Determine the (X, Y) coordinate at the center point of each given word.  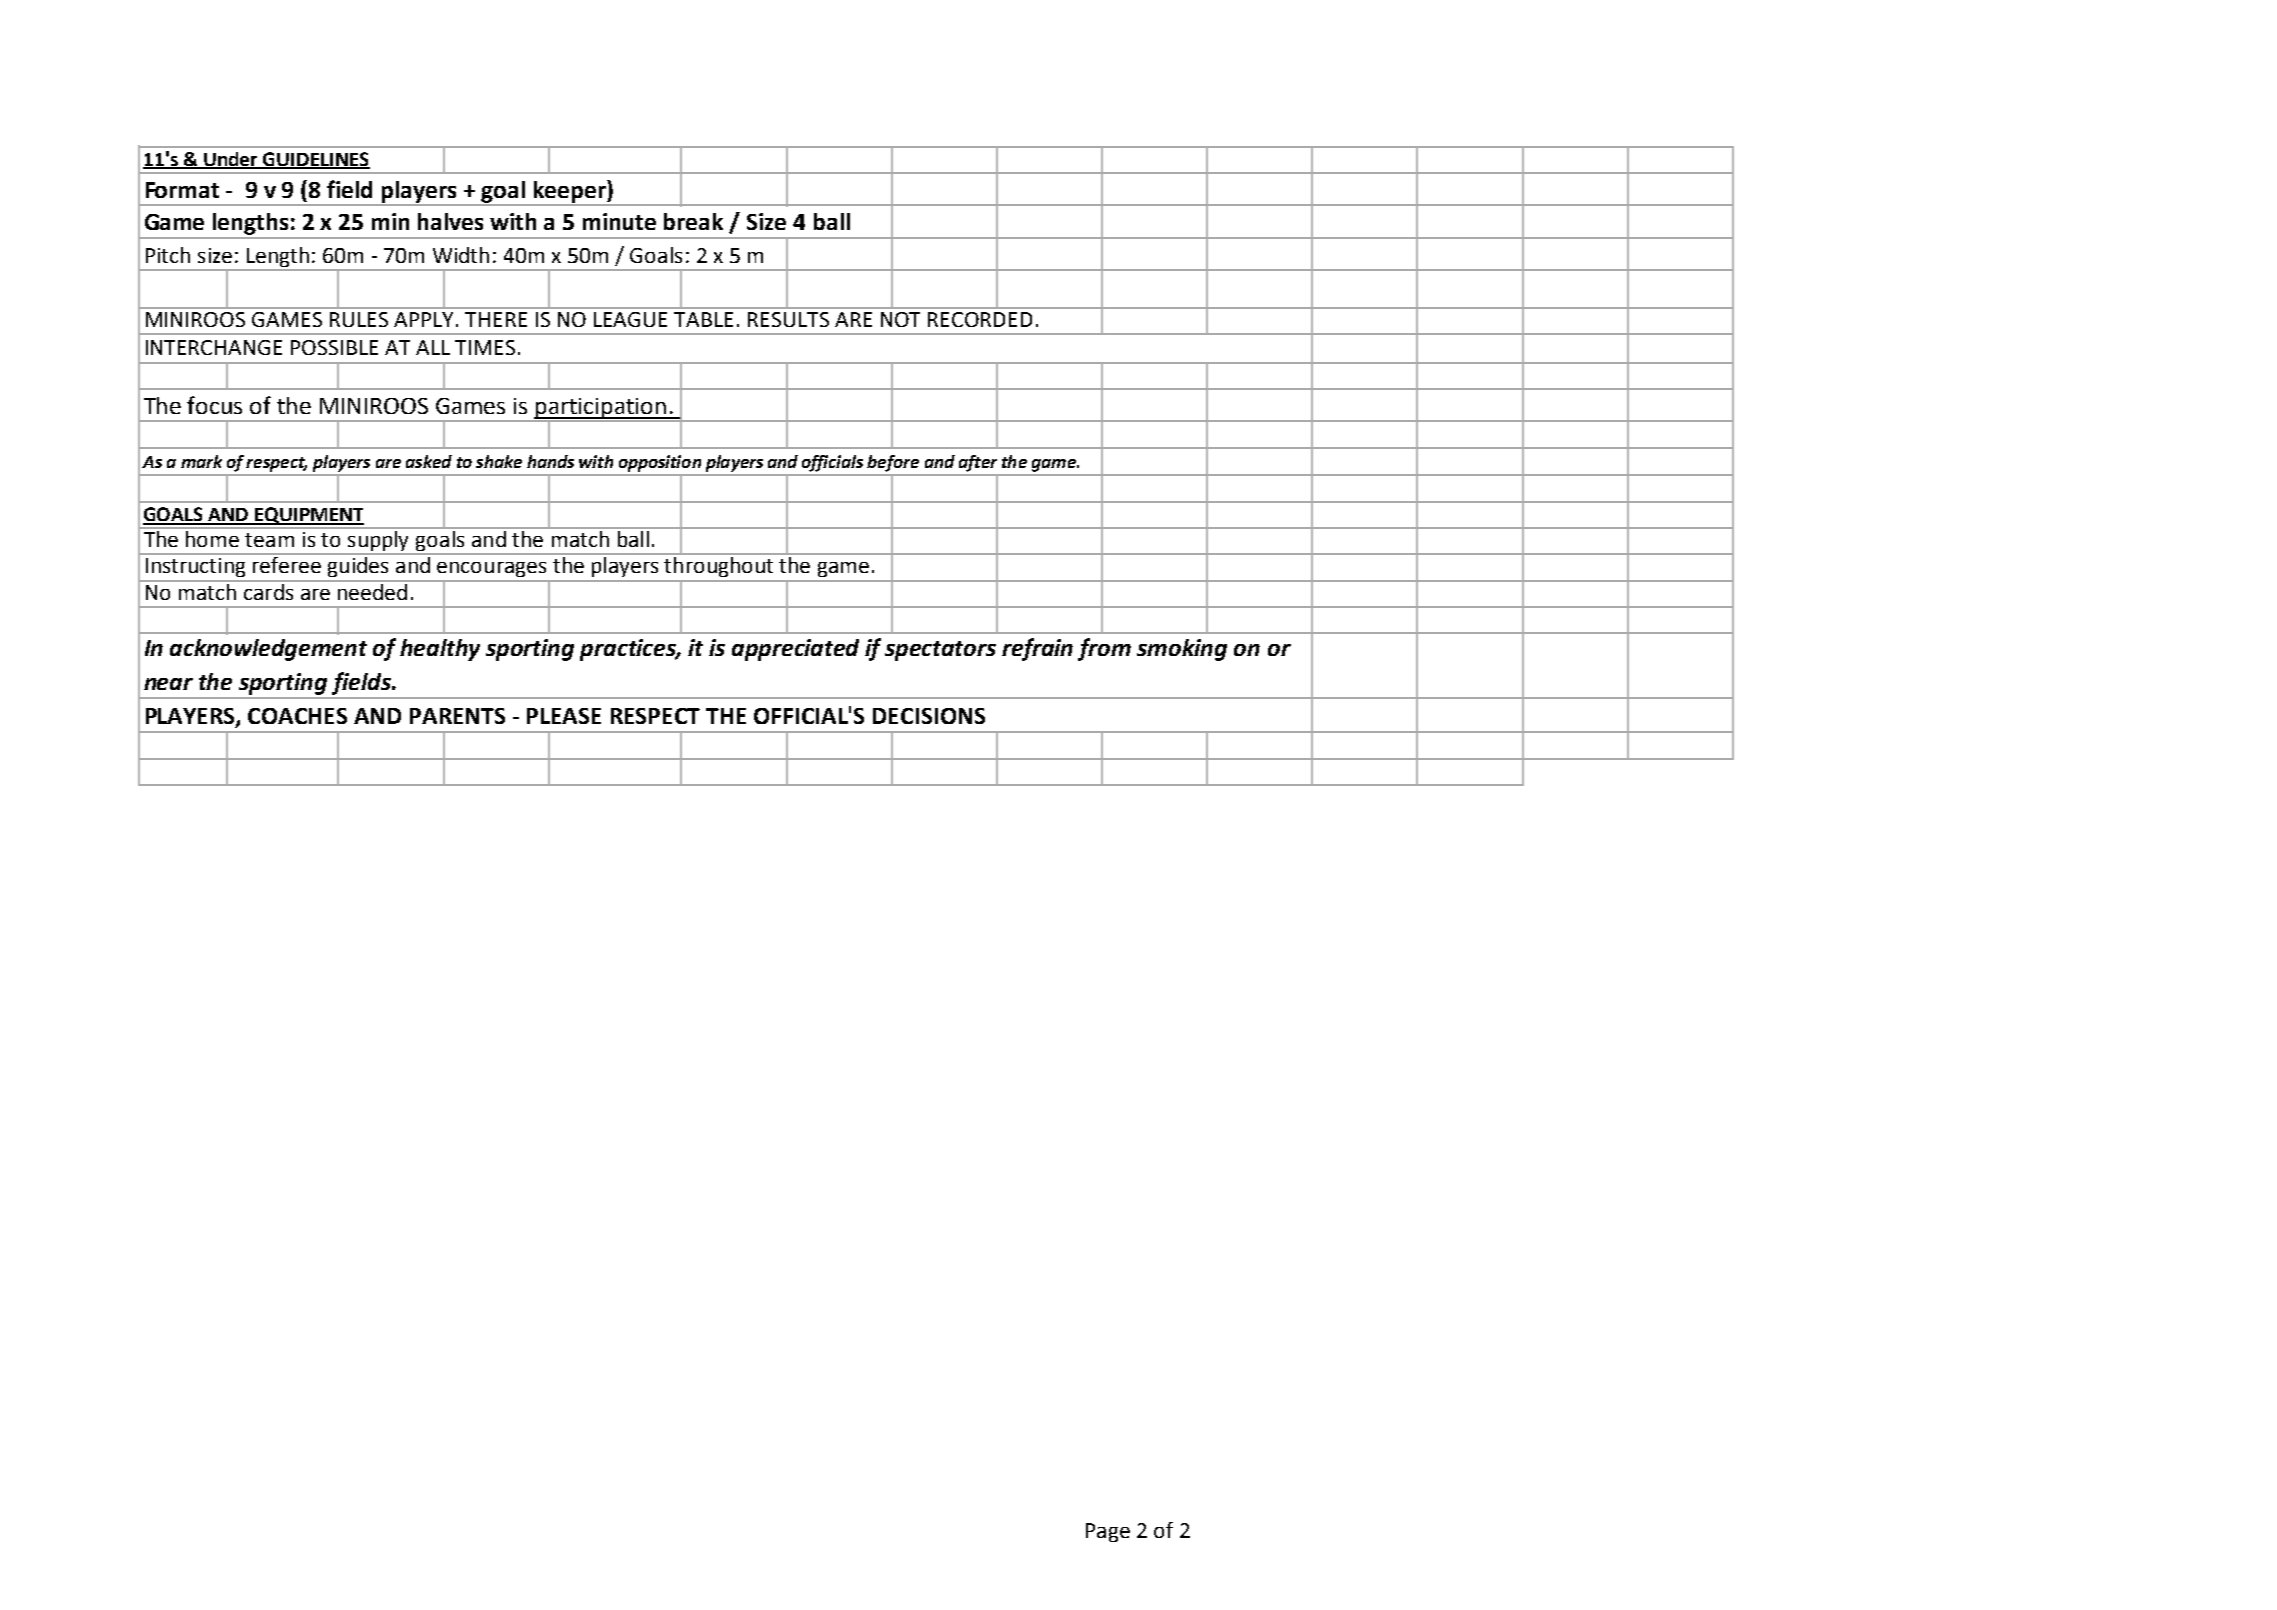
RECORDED (980, 319)
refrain (1037, 649)
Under (231, 160)
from (1104, 649)
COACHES (297, 716)
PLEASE (564, 716)
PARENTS (457, 716)
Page (1108, 1532)
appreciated (795, 650)
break (693, 221)
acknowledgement (268, 650)
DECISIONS (929, 716)
